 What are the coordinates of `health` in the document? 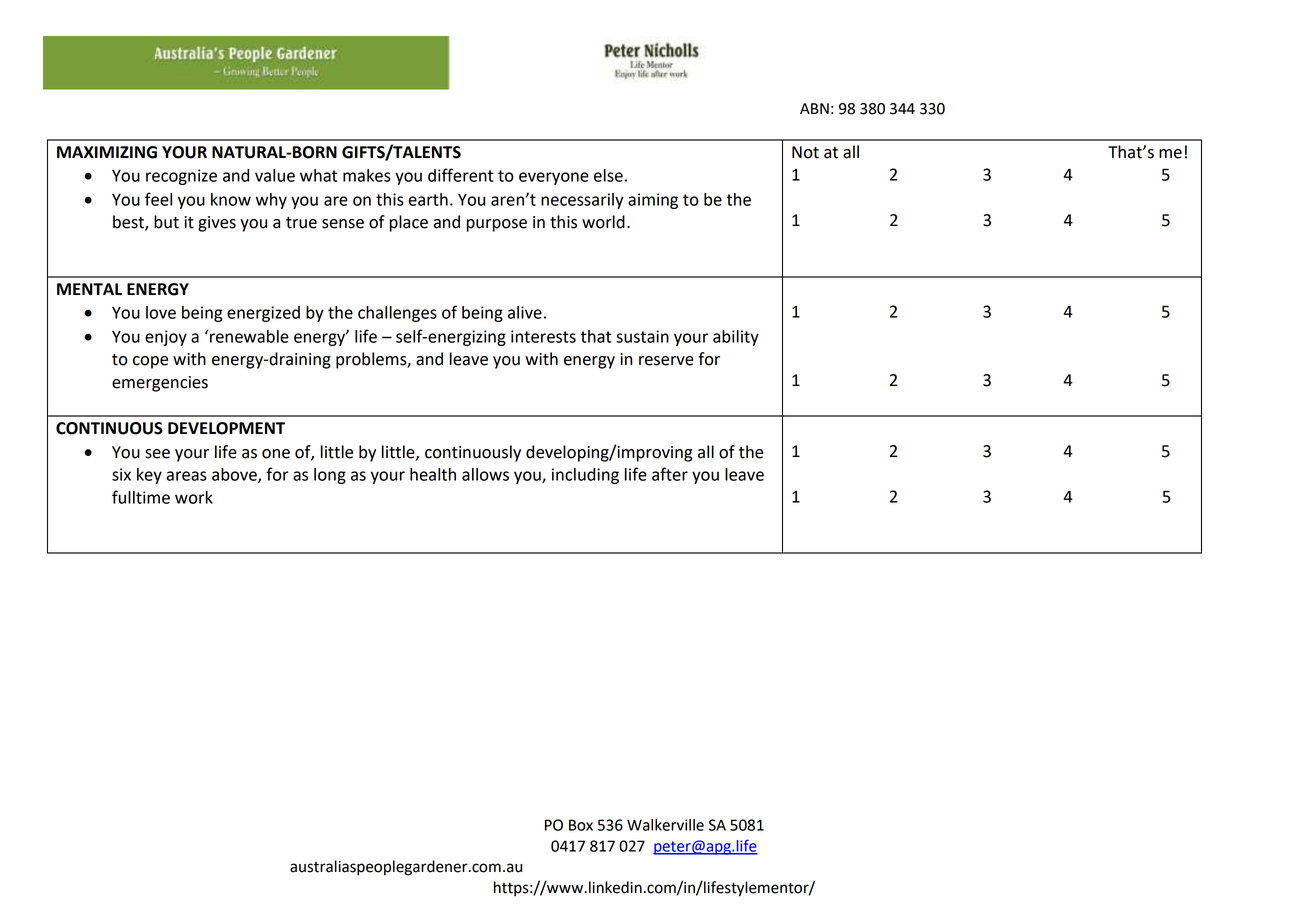 It's located at (433, 474).
